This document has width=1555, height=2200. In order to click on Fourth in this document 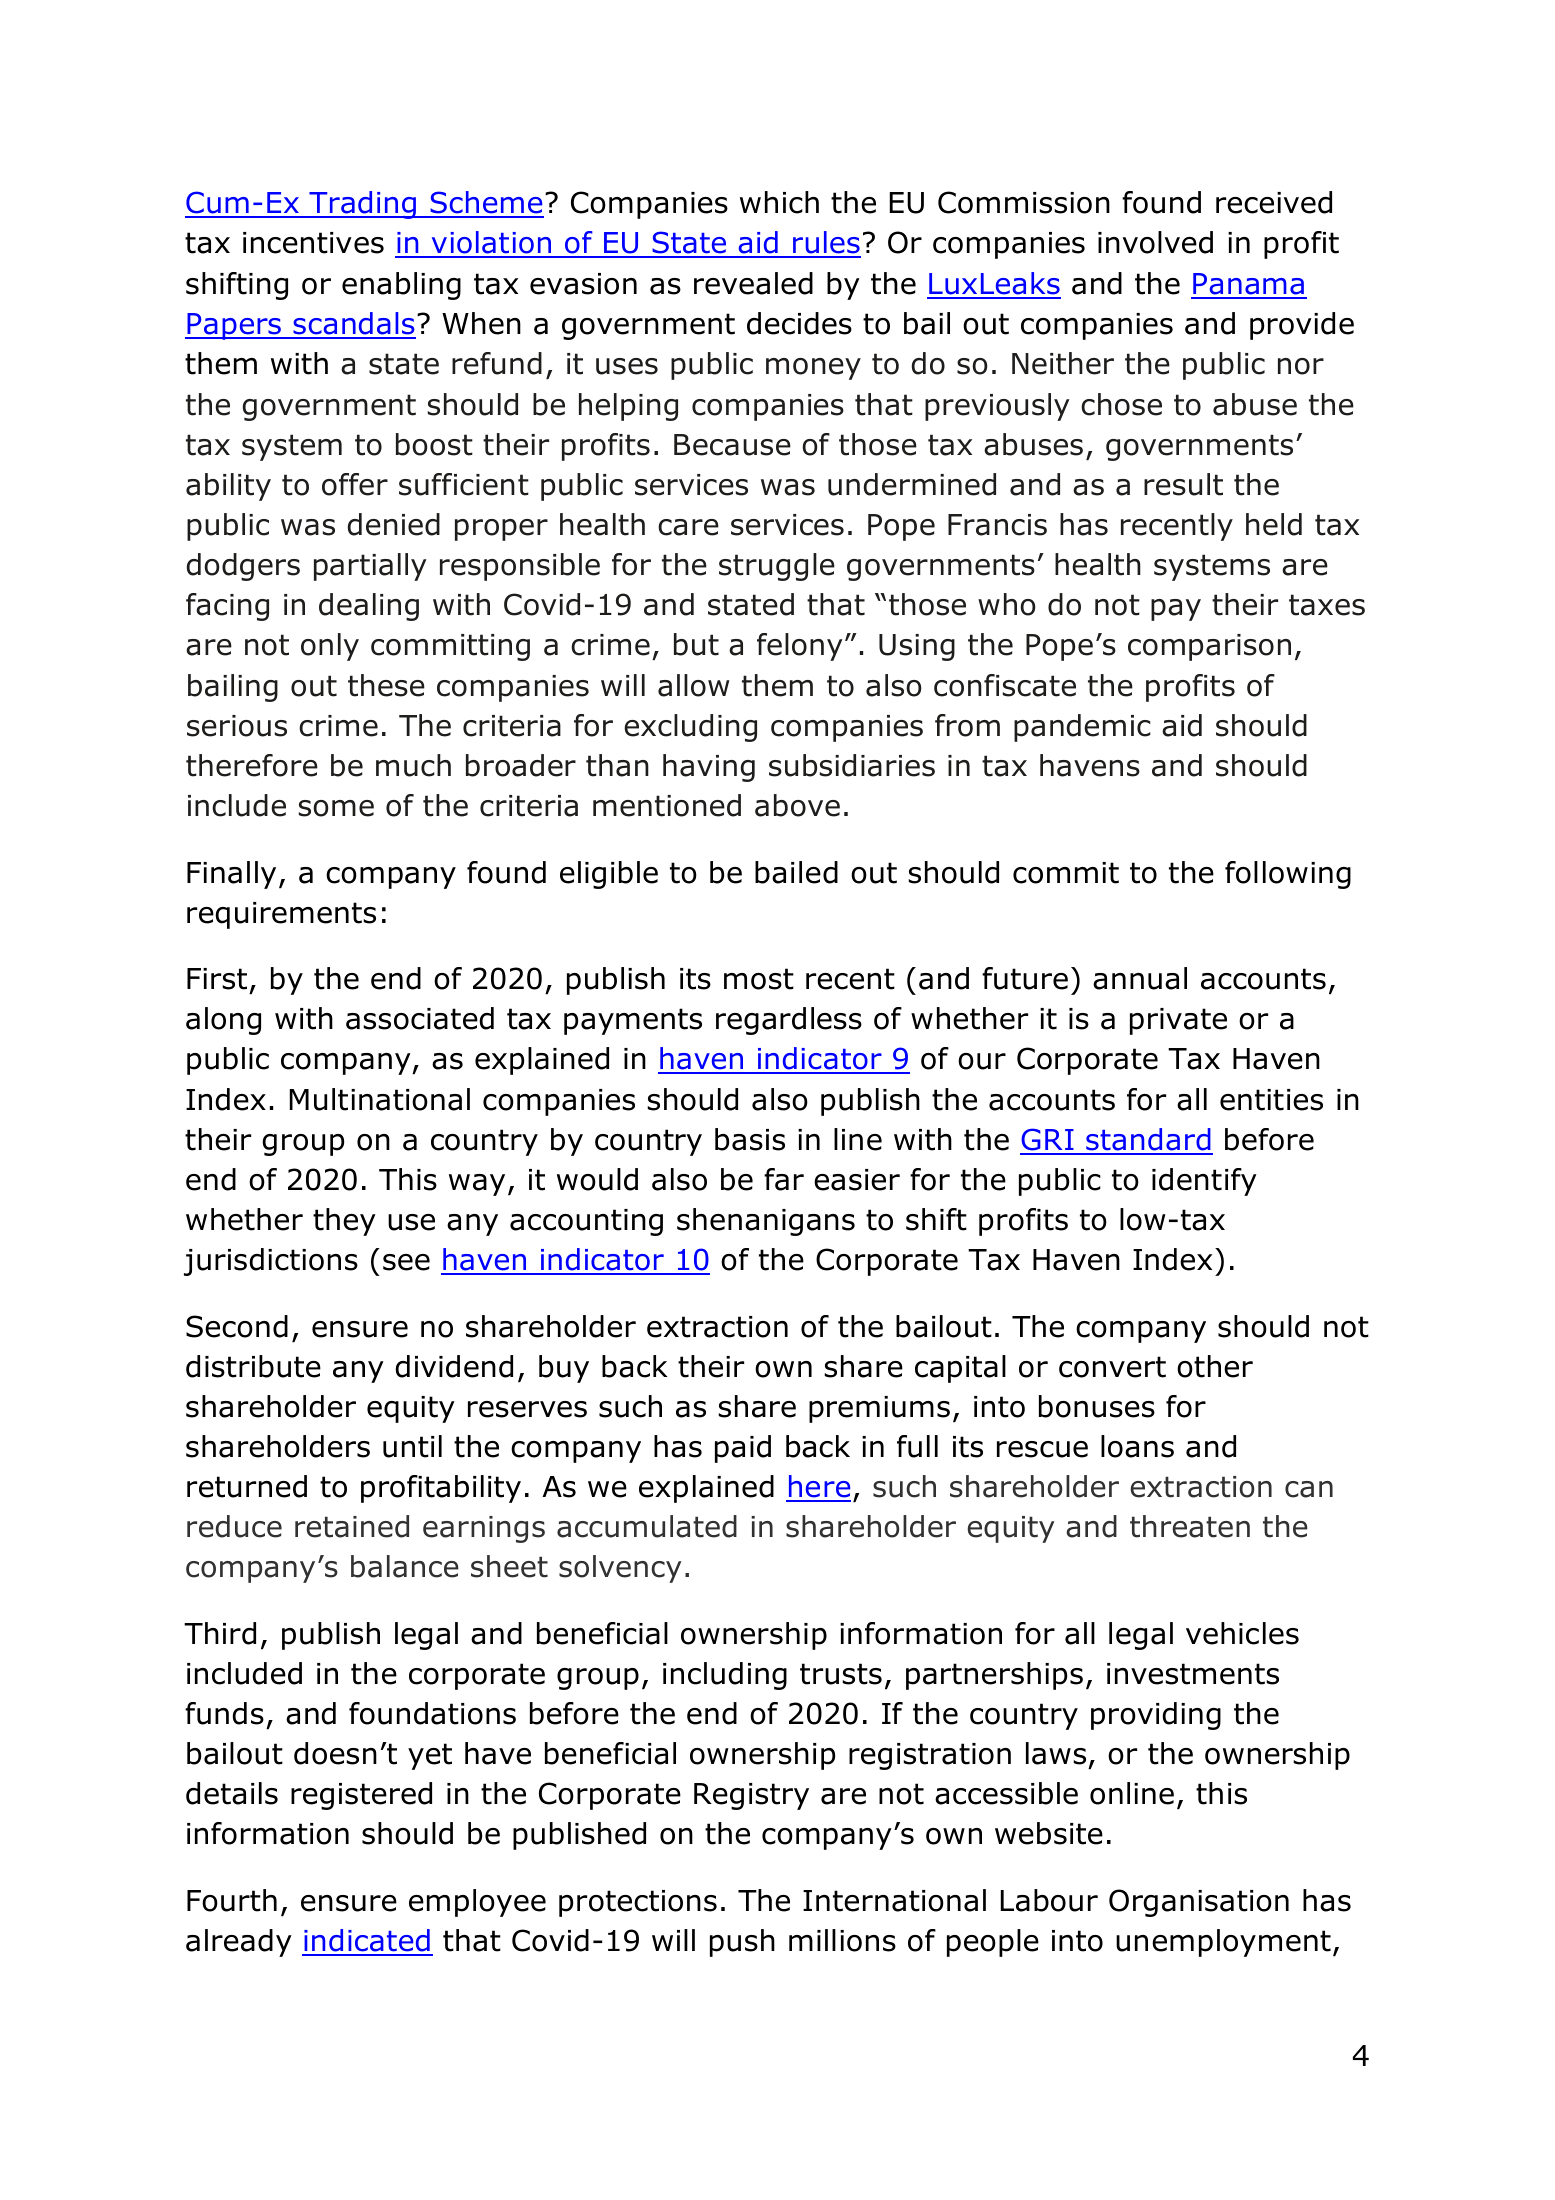, I will do `click(232, 1900)`.
